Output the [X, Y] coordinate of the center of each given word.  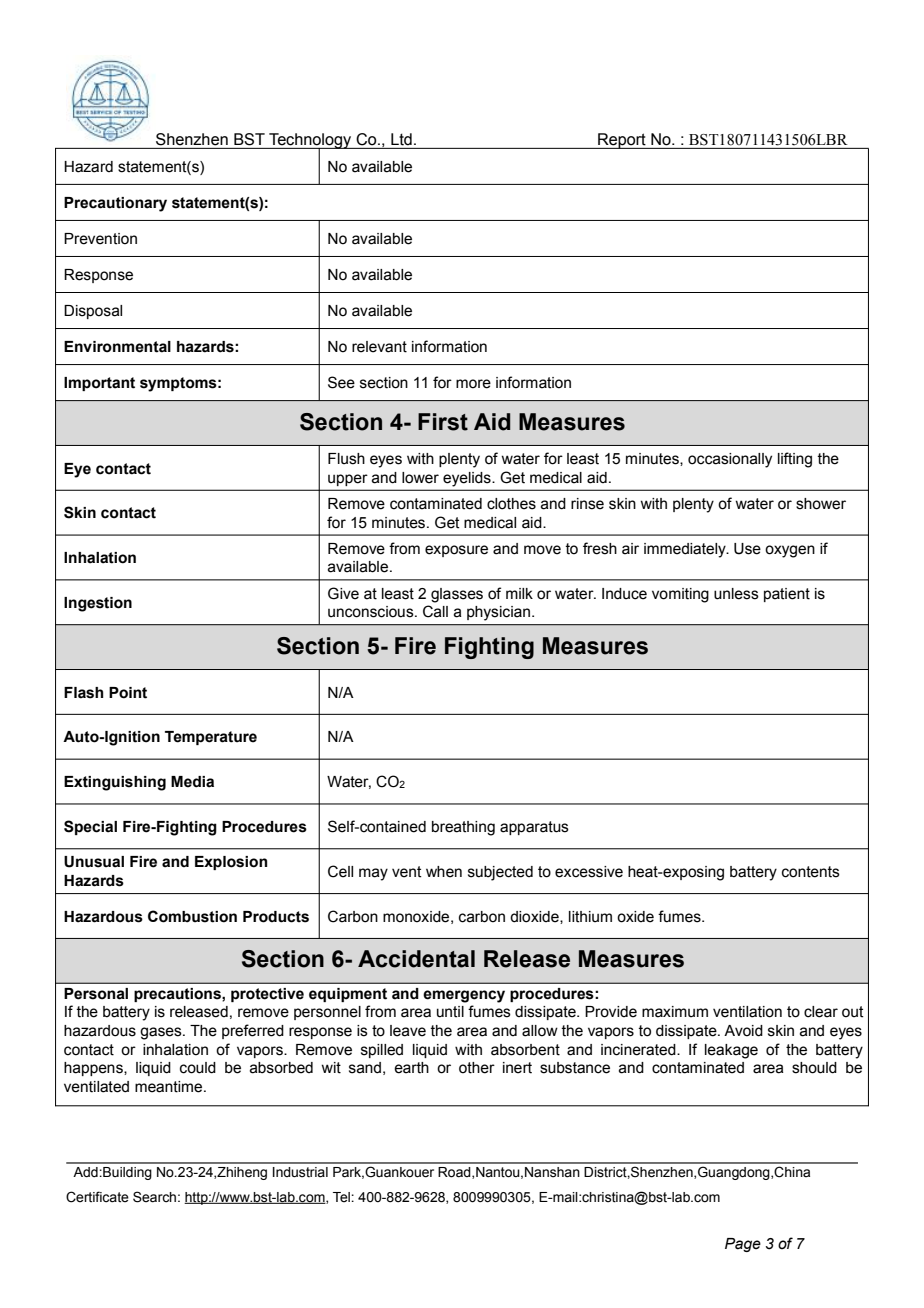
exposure [456, 551]
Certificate [97, 1197]
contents [811, 872]
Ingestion [98, 604]
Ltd [401, 139]
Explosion [231, 863]
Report [622, 141]
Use [747, 549]
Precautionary [115, 204]
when [444, 872]
